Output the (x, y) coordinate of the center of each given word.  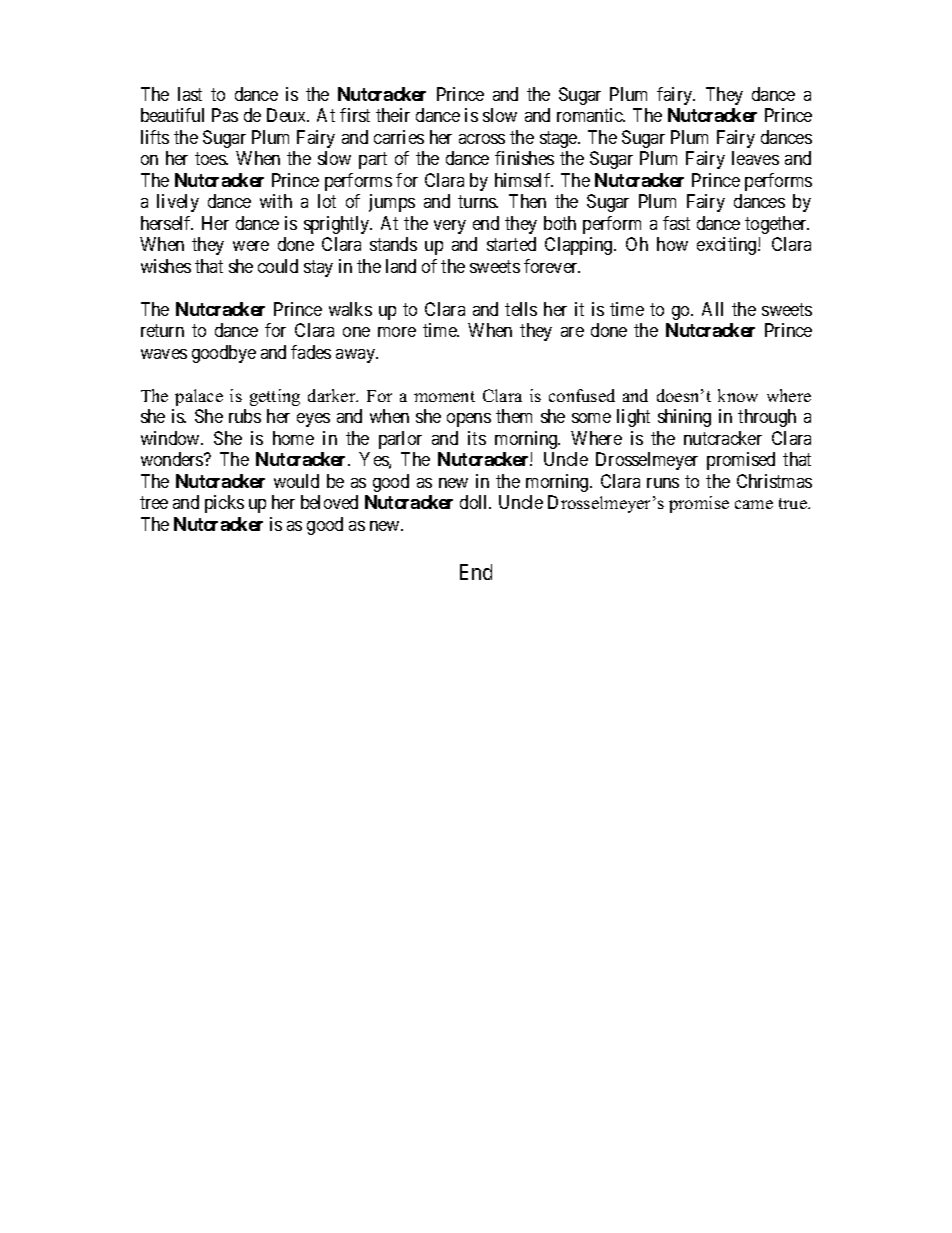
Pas (225, 115)
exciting (728, 246)
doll (475, 502)
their (393, 115)
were (251, 246)
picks (224, 504)
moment (444, 396)
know (738, 395)
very (450, 227)
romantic (591, 115)
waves (164, 354)
